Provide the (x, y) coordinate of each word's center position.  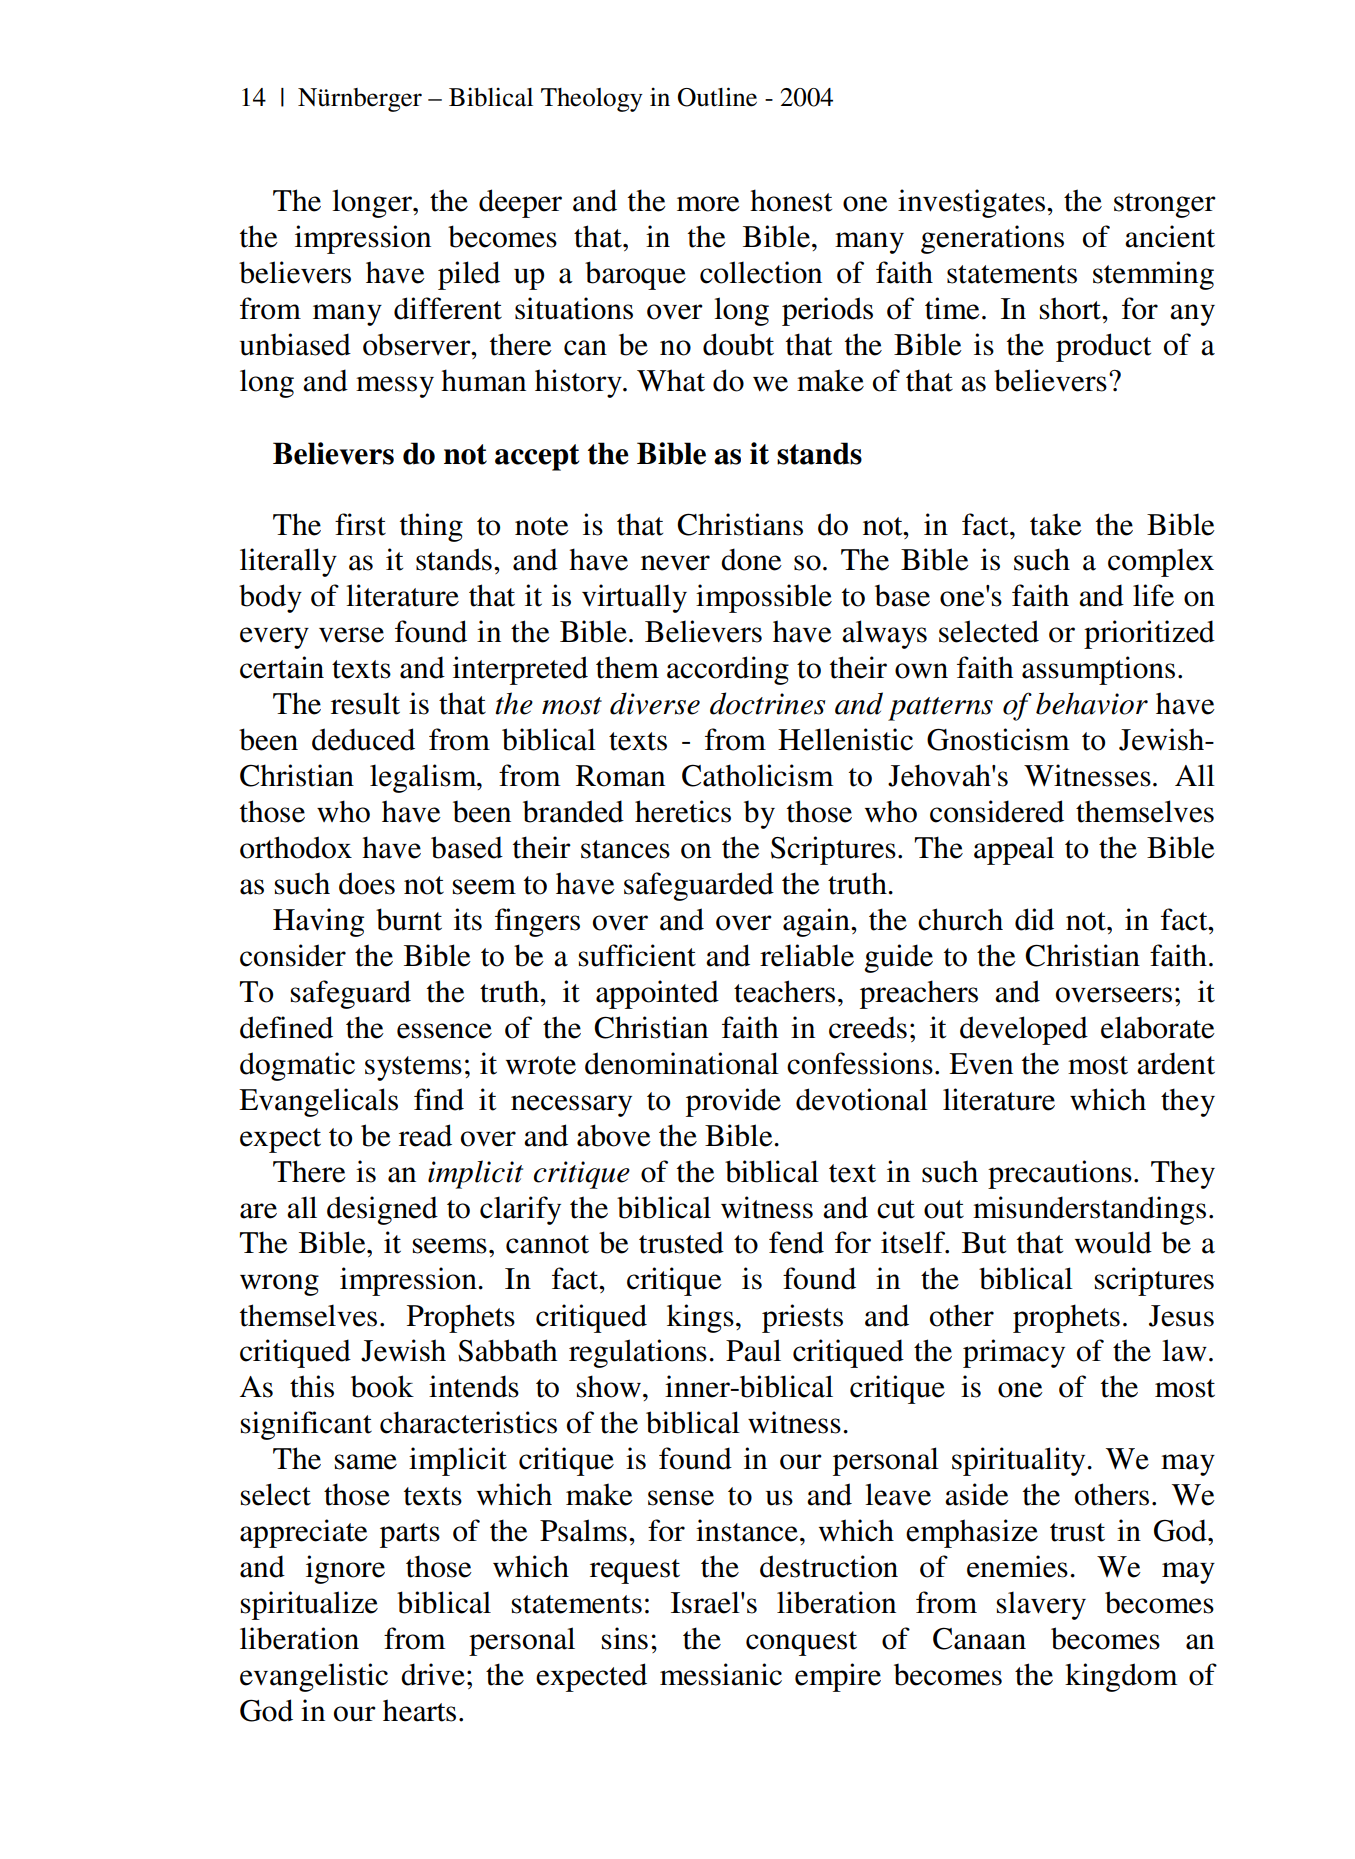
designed (382, 1210)
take (1056, 524)
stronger (1165, 205)
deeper (520, 203)
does (367, 883)
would (1113, 1242)
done (751, 559)
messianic (721, 1674)
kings (700, 1318)
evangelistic (314, 1677)
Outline (717, 97)
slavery (1041, 1605)
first (360, 524)
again (817, 922)
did (1034, 919)
